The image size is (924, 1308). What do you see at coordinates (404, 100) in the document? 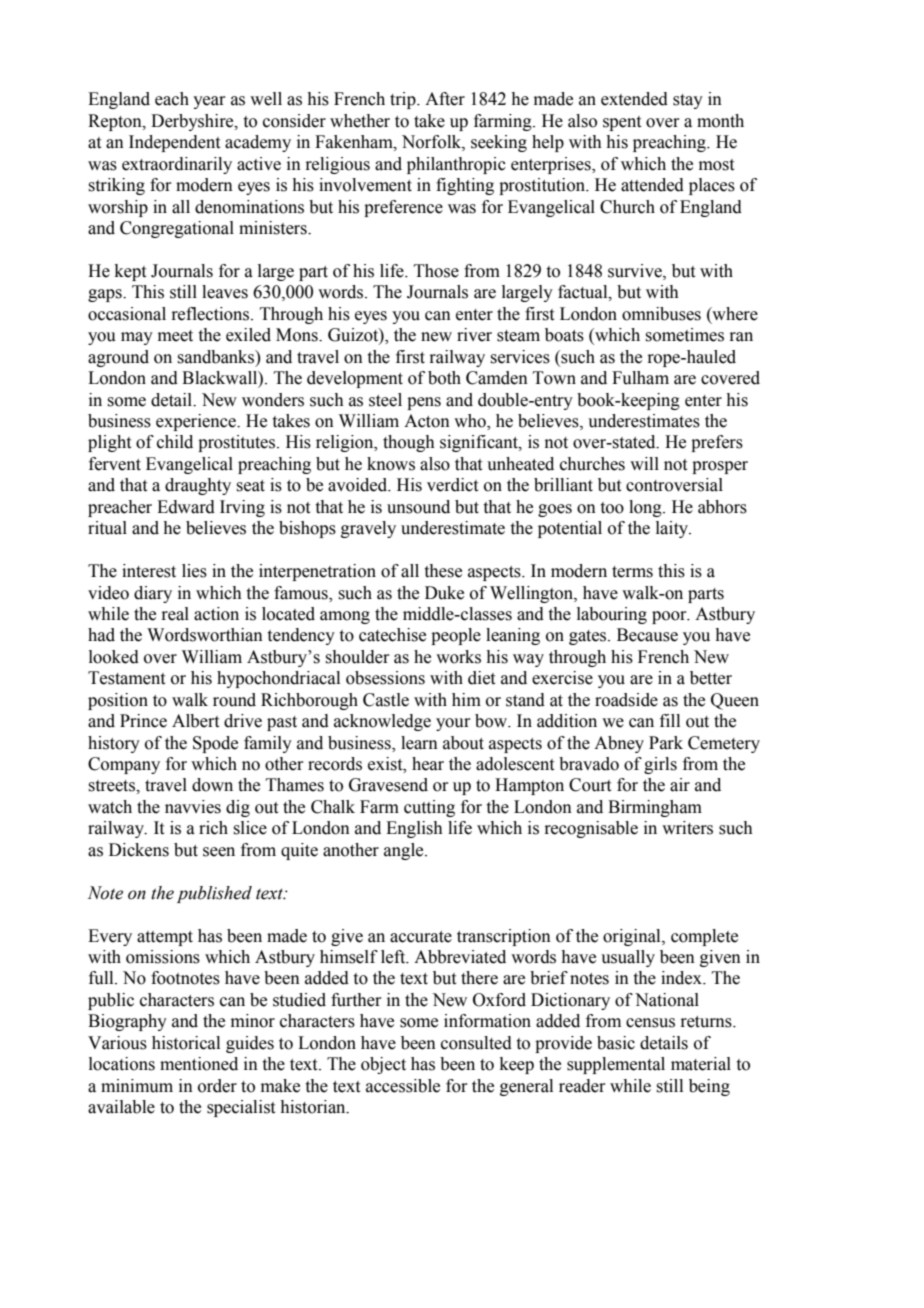
I see `trip` at bounding box center [404, 100].
